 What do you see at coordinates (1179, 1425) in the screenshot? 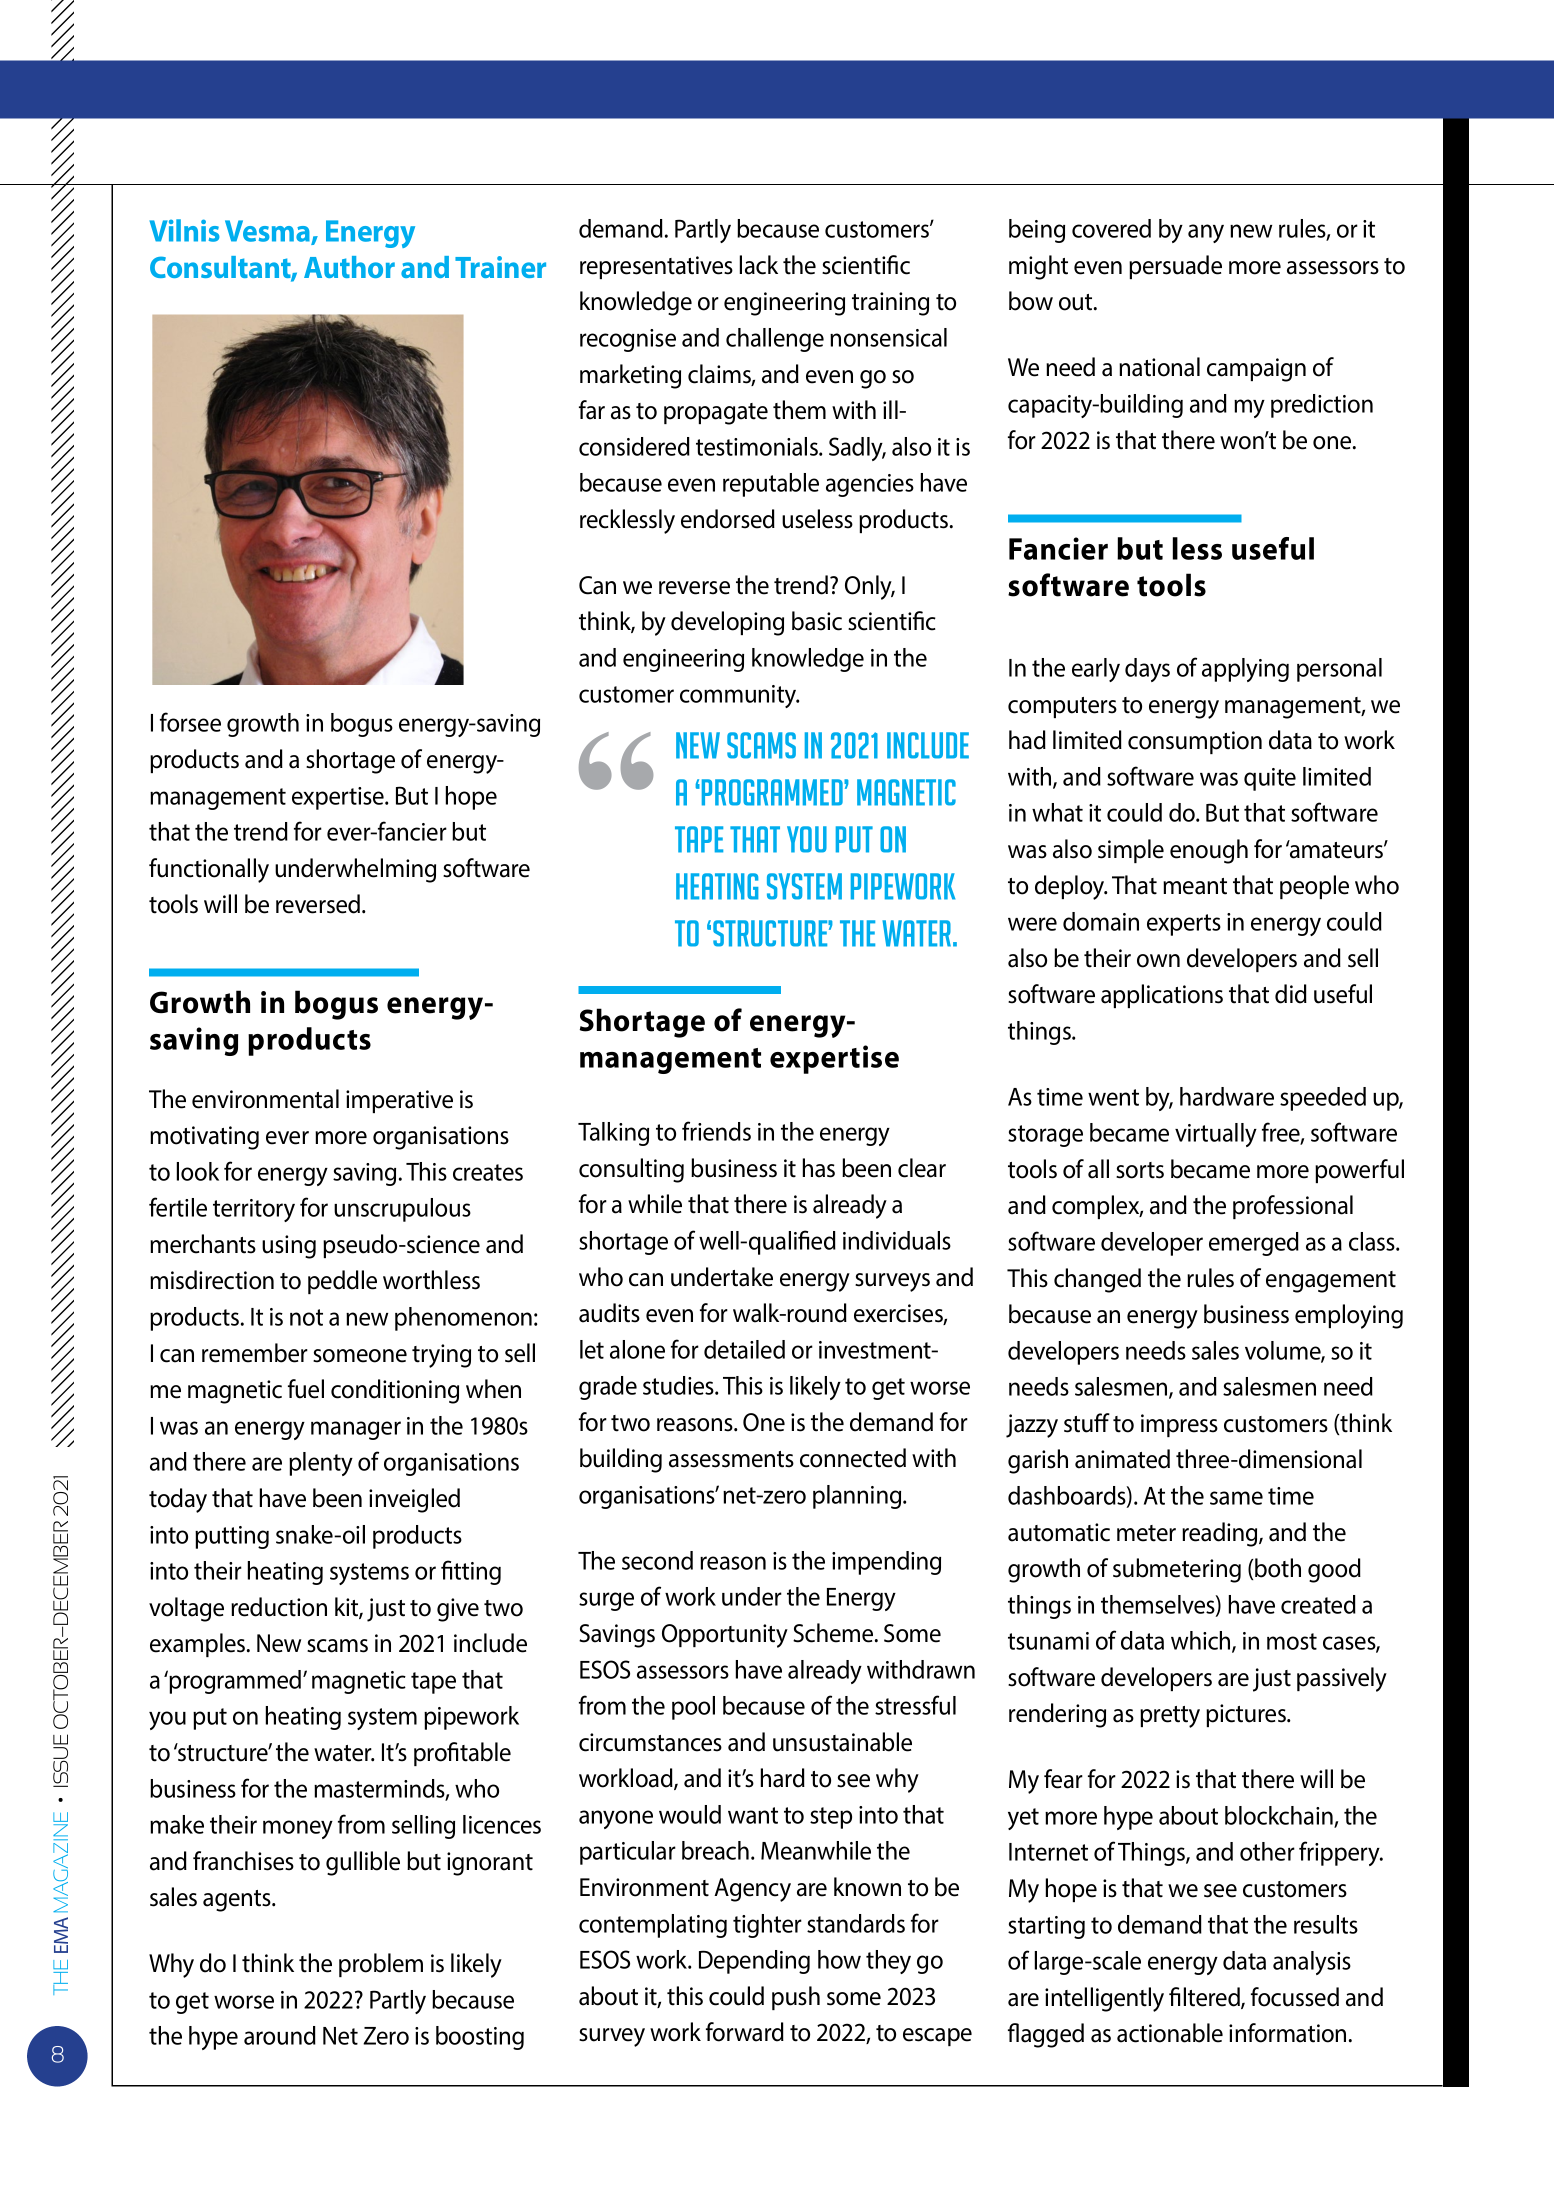
I see `impress` at bounding box center [1179, 1425].
